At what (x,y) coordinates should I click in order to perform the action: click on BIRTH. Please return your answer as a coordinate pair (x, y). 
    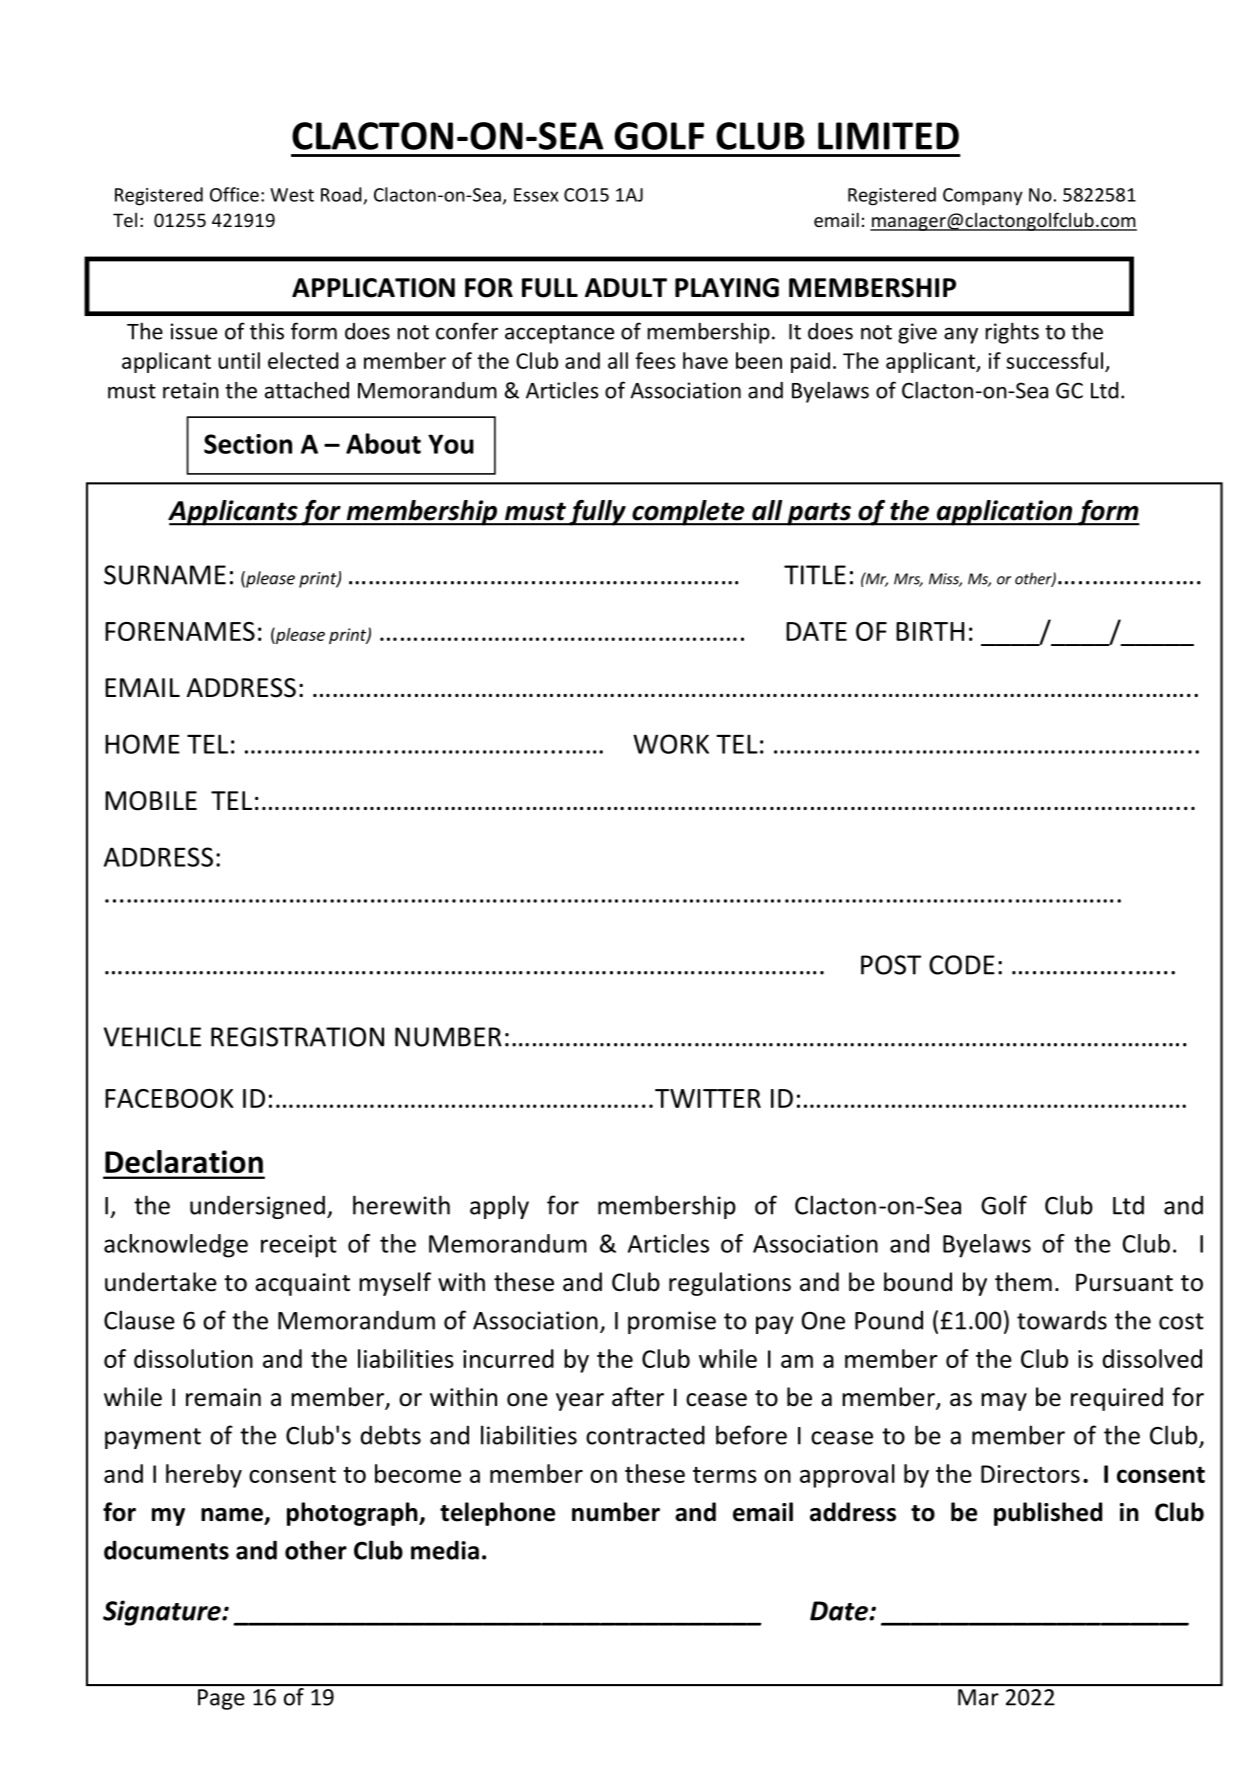
    Looking at the image, I should click on (930, 631).
